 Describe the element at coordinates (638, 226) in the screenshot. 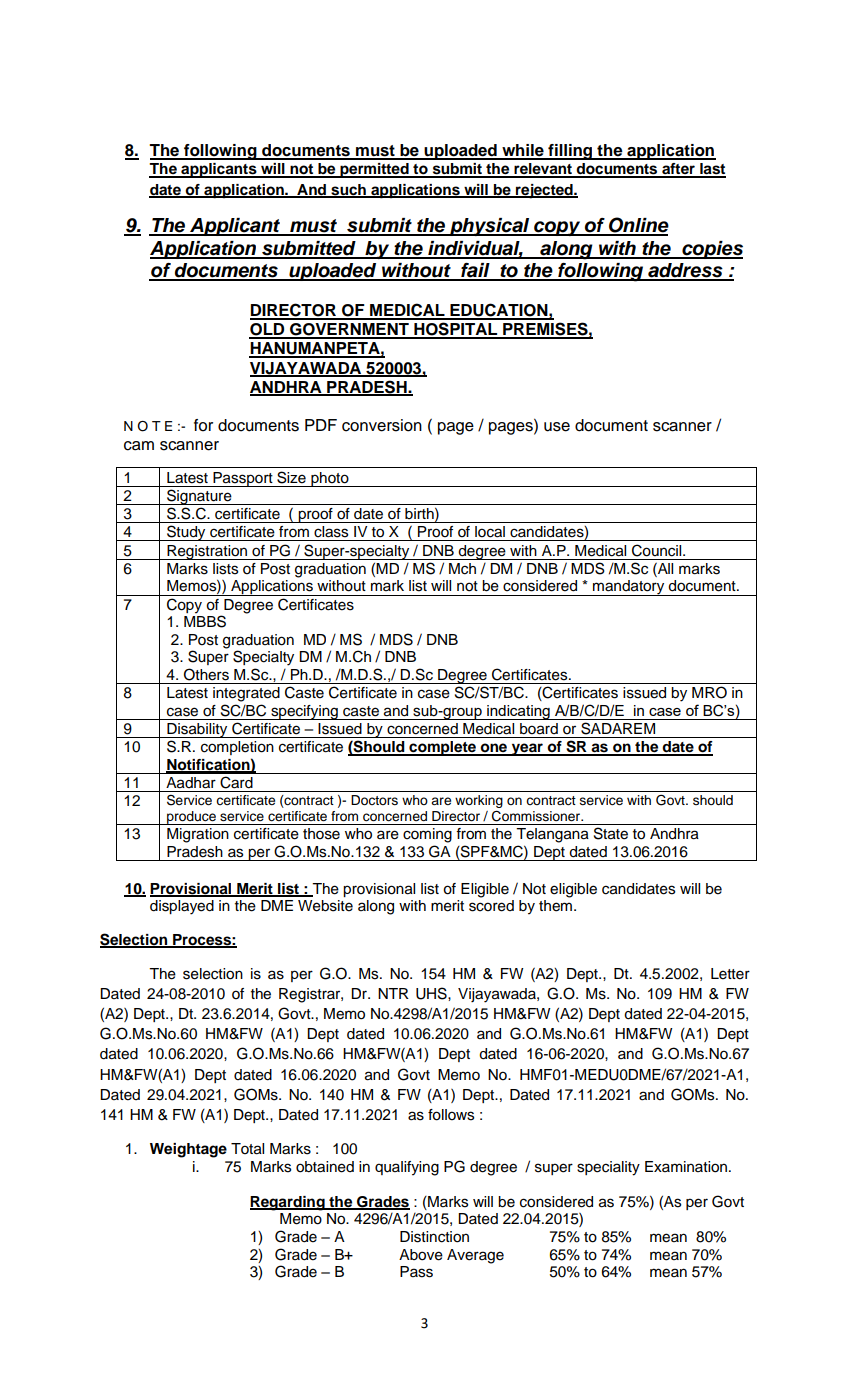

I see `Online` at that location.
